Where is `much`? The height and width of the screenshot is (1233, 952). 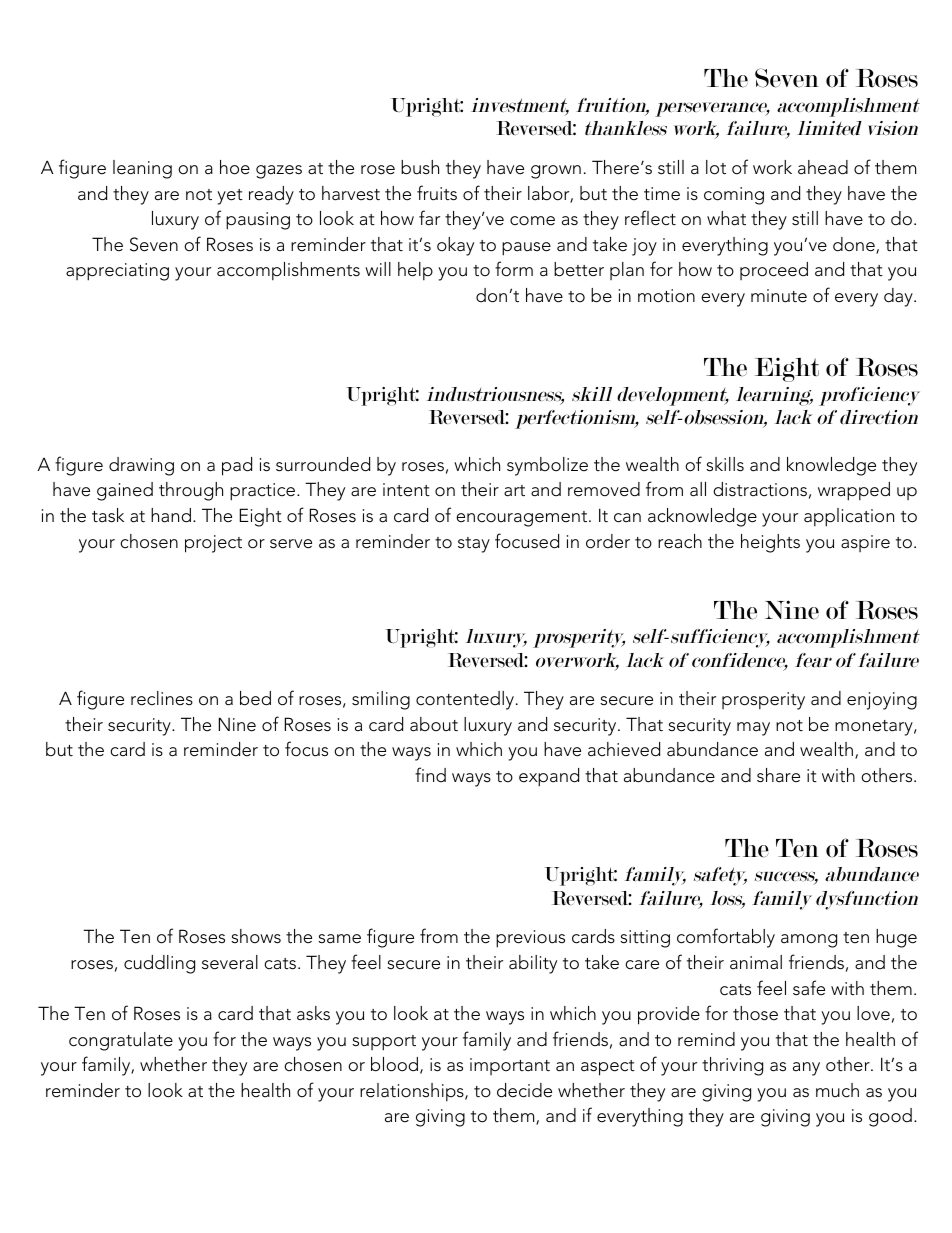 much is located at coordinates (837, 1090).
